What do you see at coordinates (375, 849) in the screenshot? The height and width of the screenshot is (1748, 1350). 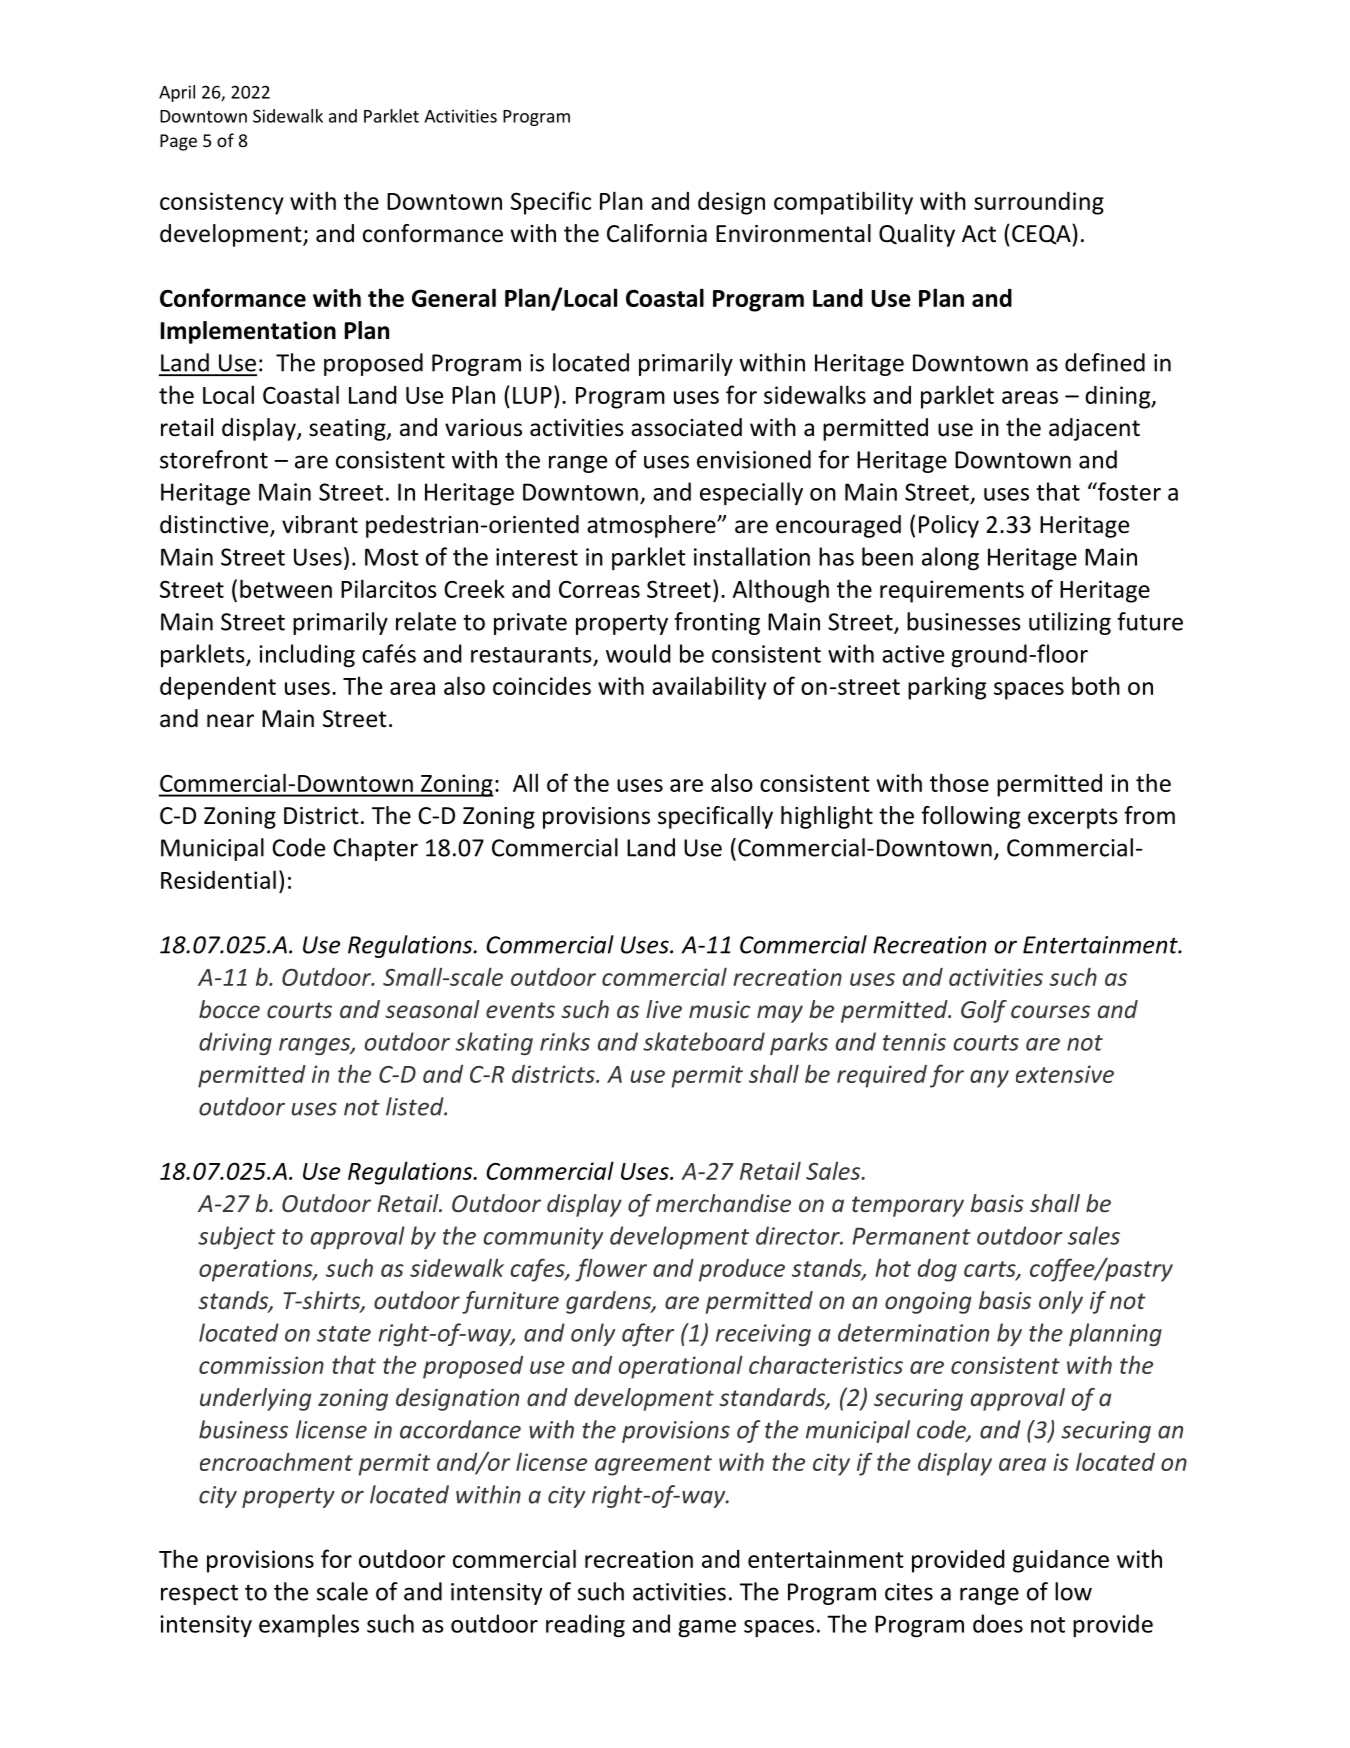 I see `Chapter` at bounding box center [375, 849].
